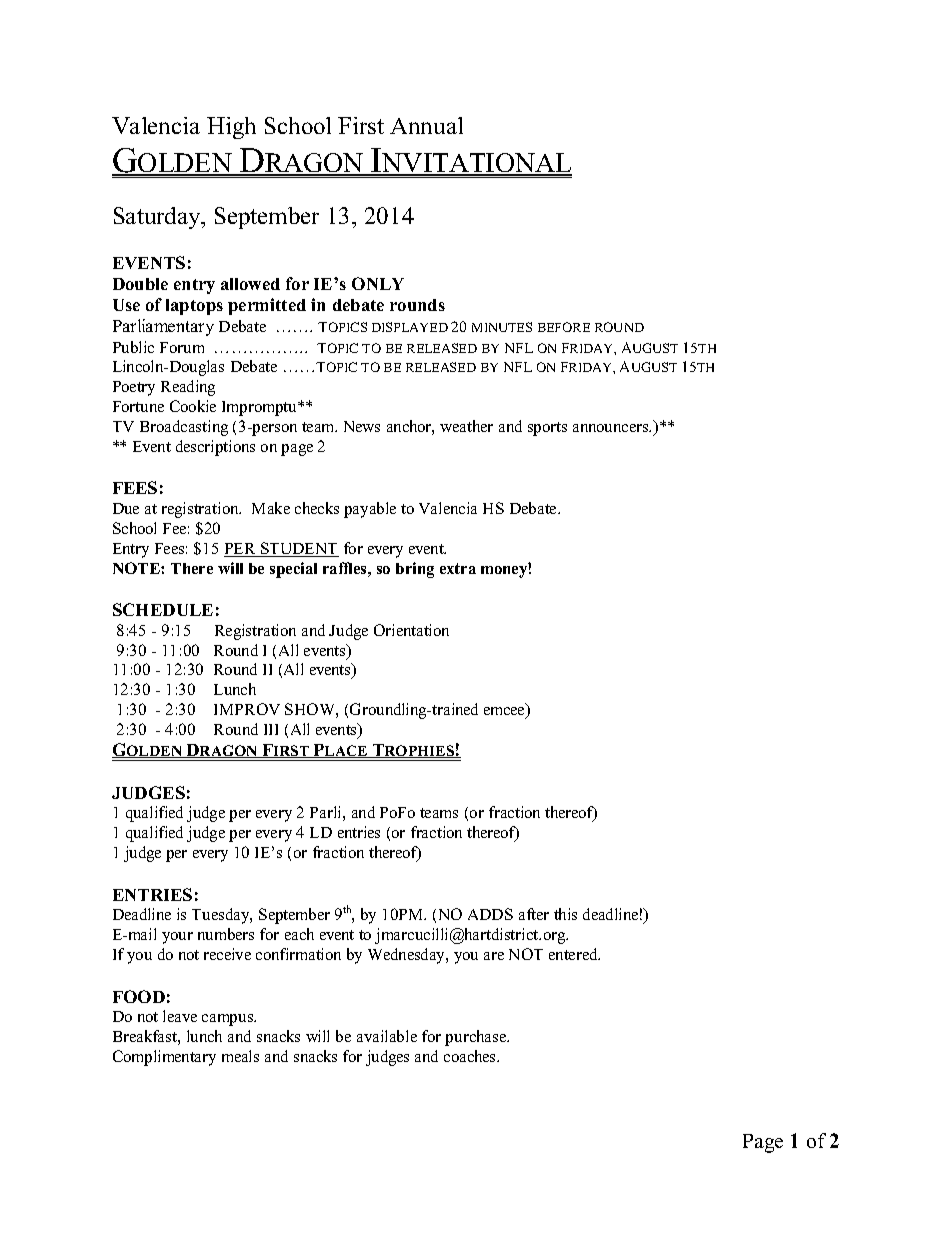 This screenshot has height=1234, width=952. I want to click on available, so click(387, 1036).
